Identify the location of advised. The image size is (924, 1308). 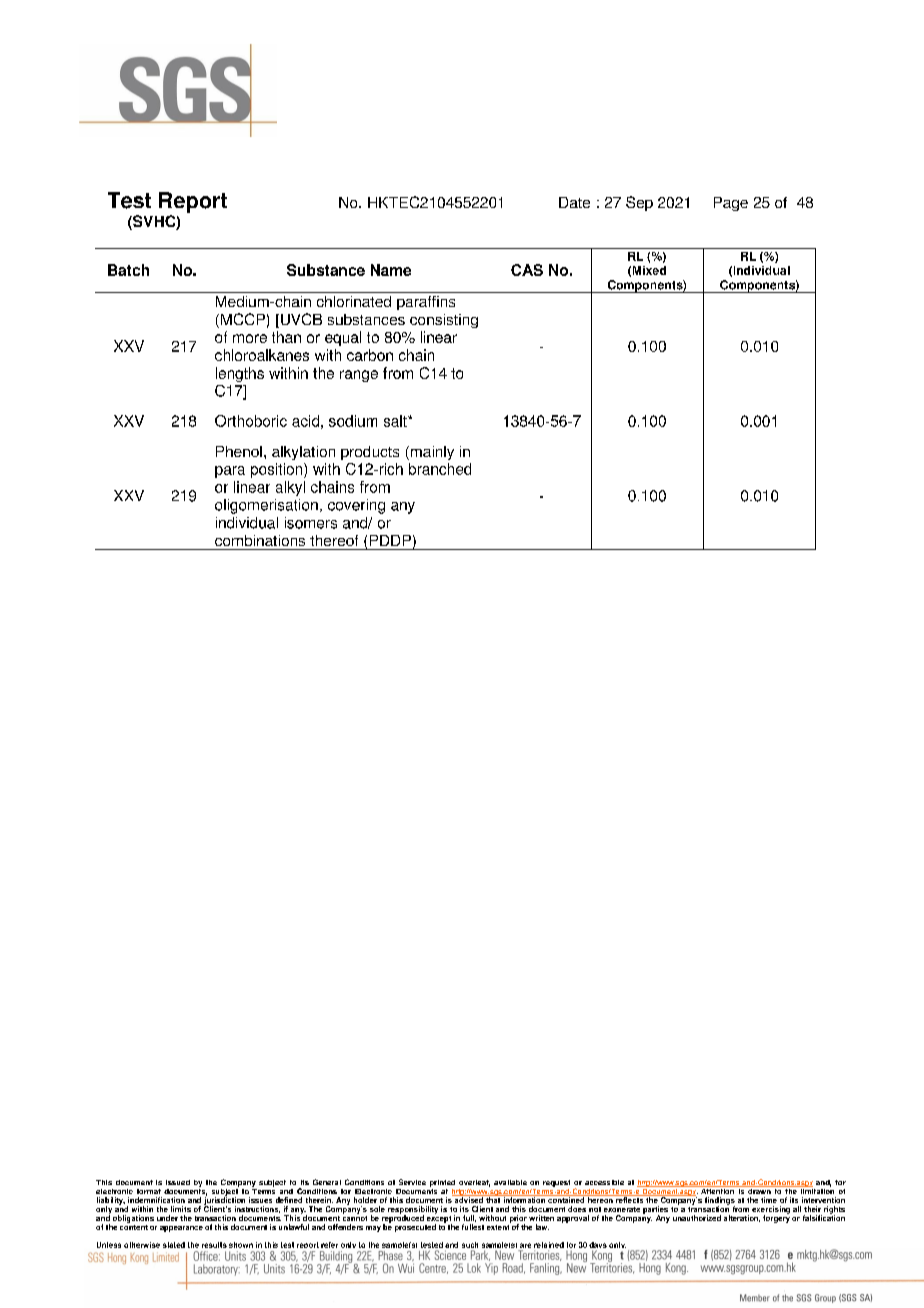
(469, 1199).
